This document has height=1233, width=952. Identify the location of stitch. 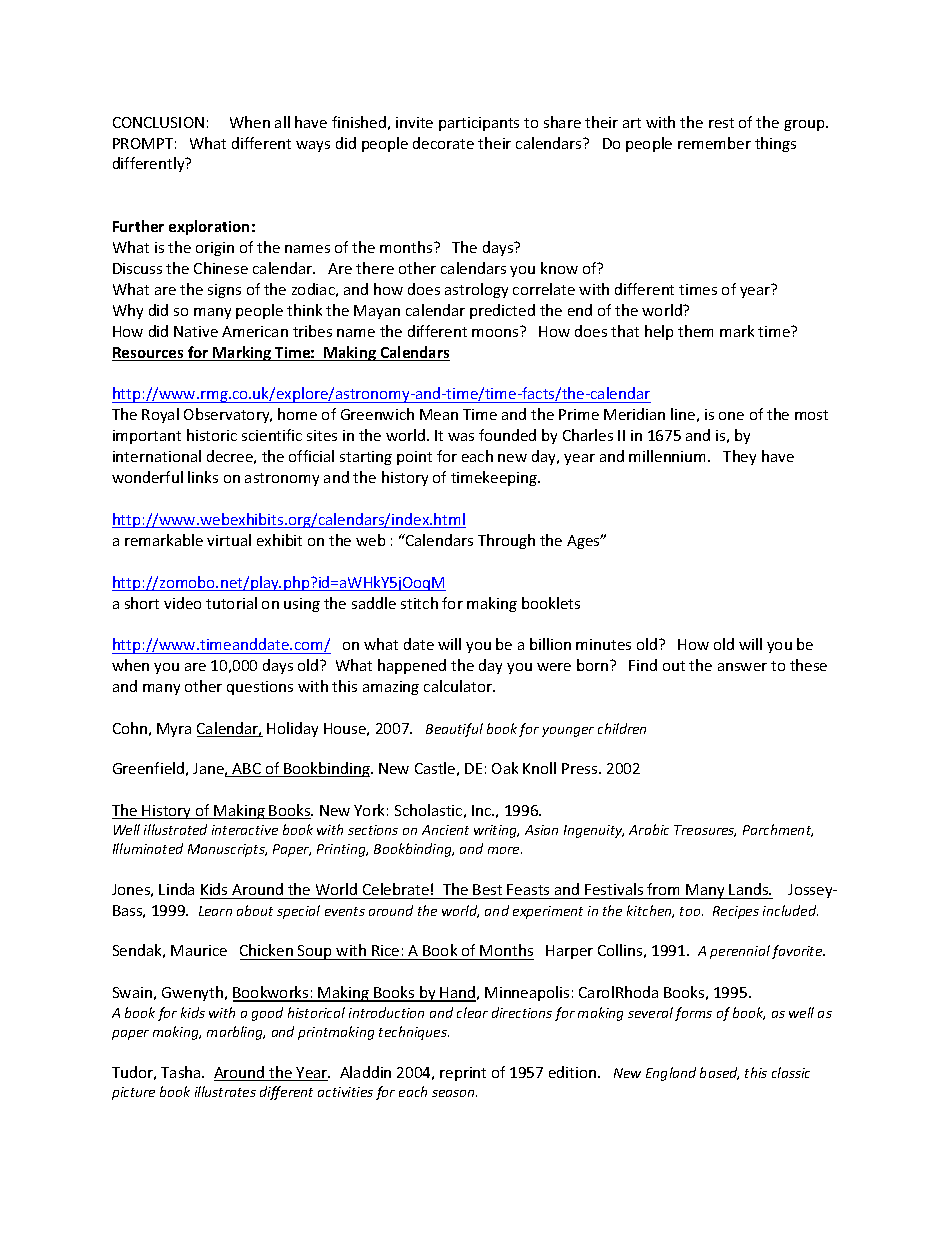
(419, 603).
